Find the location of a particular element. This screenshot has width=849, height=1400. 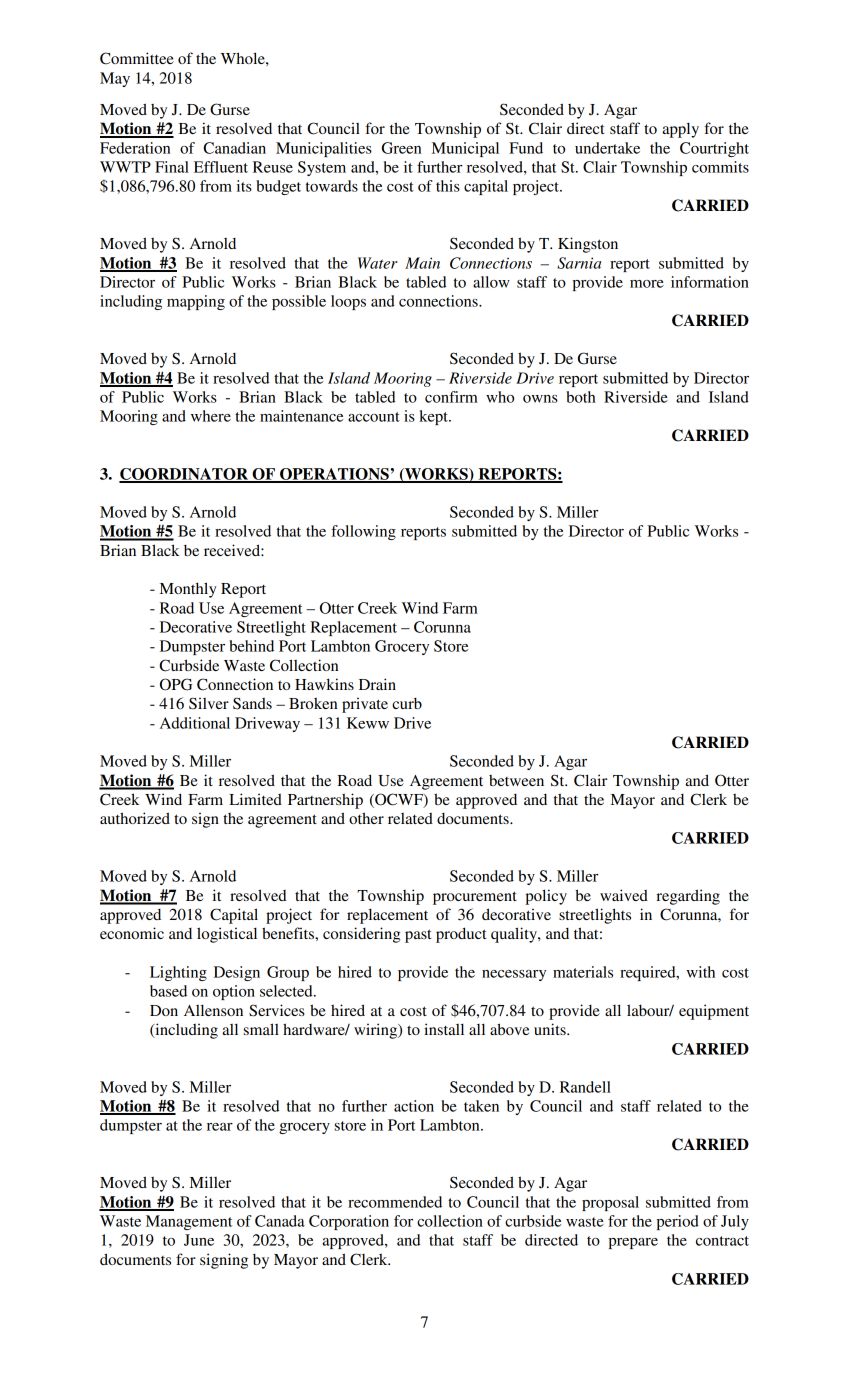

where is located at coordinates (211, 416).
